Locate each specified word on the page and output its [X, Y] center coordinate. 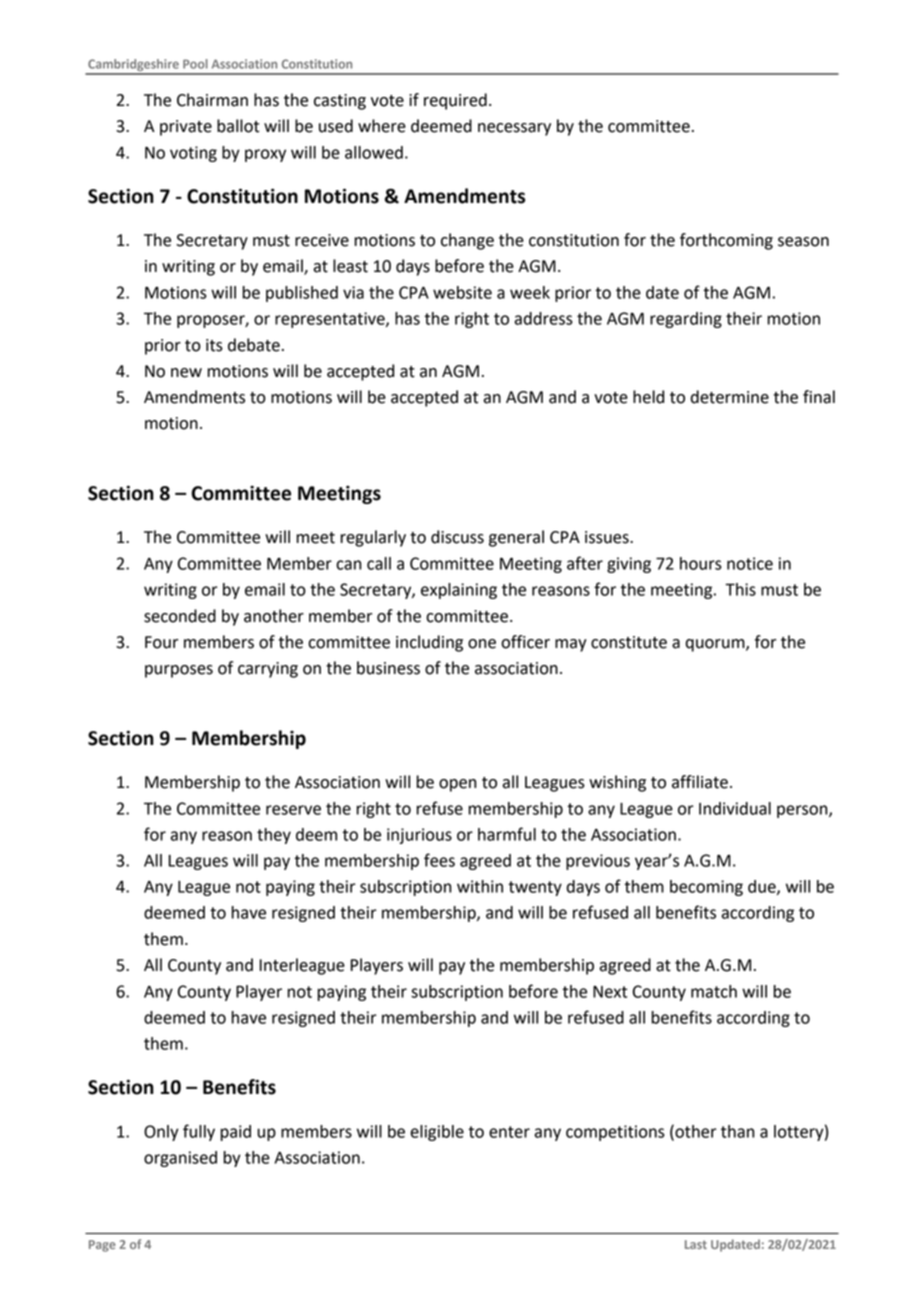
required [455, 101]
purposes [179, 671]
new [186, 373]
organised [180, 1159]
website [462, 292]
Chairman [212, 100]
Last [696, 1244]
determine [730, 397]
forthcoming [726, 241]
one [482, 644]
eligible [437, 1133]
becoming [706, 888]
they [274, 836]
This [740, 589]
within [480, 886]
